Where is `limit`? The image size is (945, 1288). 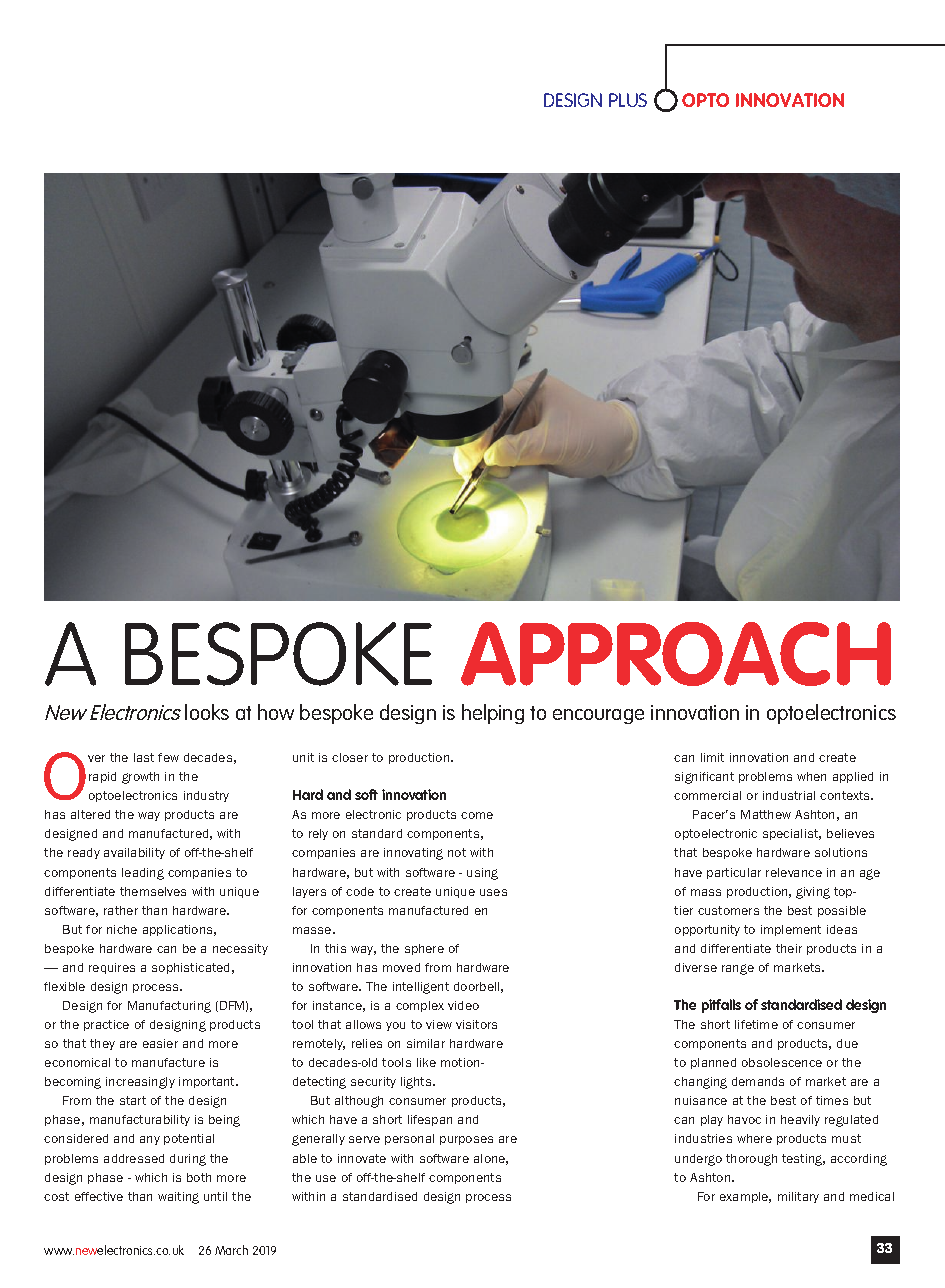
limit is located at coordinates (712, 757).
